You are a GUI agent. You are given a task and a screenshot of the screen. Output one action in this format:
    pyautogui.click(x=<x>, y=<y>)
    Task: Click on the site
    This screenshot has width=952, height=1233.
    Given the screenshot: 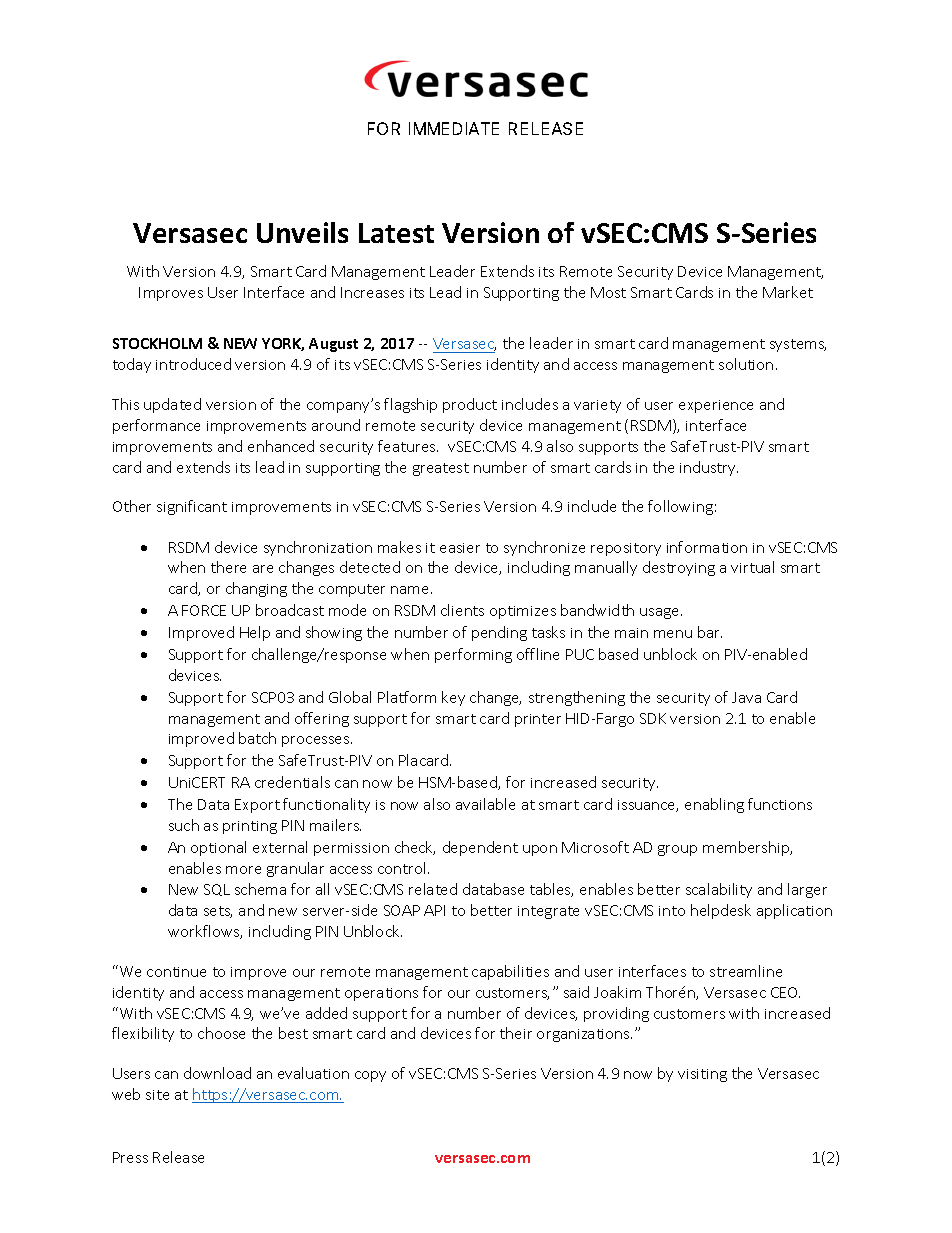 What is the action you would take?
    pyautogui.click(x=157, y=1095)
